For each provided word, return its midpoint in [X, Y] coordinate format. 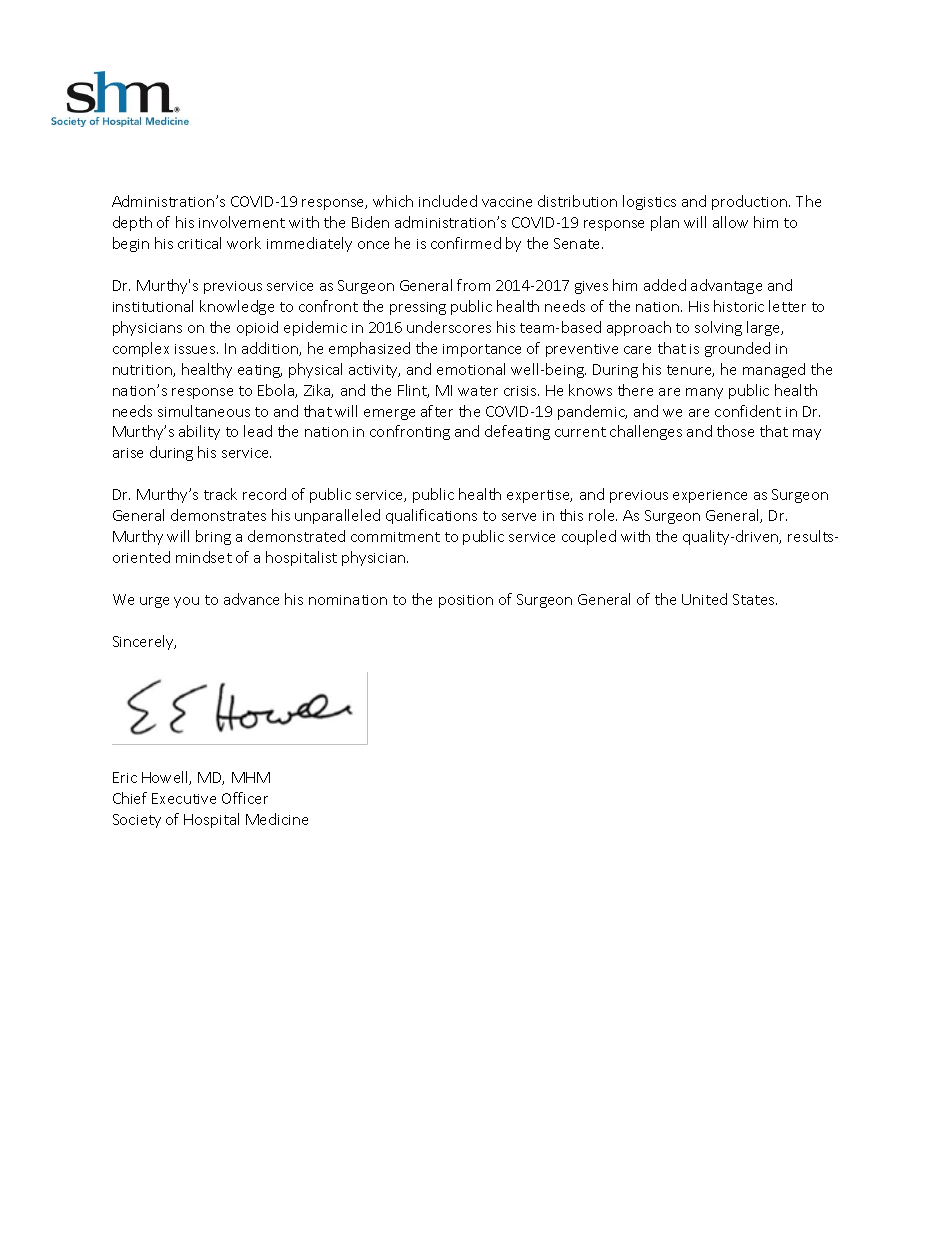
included [448, 201]
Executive [184, 798]
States [755, 599]
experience [710, 496]
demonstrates [218, 515]
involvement [242, 222]
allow [730, 222]
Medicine [277, 819]
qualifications [431, 516]
